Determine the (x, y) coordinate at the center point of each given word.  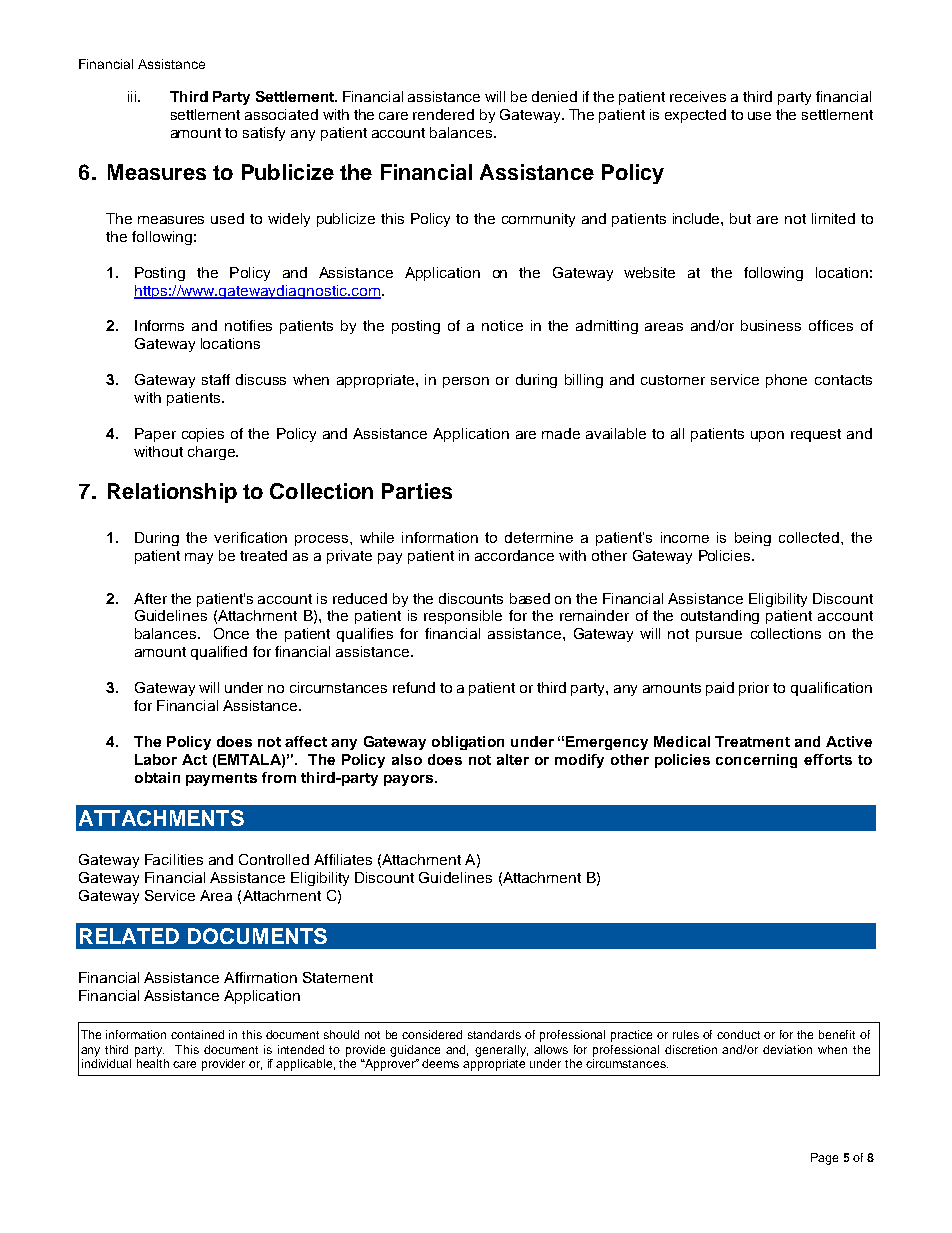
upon (767, 436)
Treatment (752, 741)
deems (440, 1063)
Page (824, 1159)
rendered (443, 114)
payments (221, 779)
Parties (417, 491)
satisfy (264, 134)
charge (212, 453)
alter (513, 759)
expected (695, 116)
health (153, 1063)
